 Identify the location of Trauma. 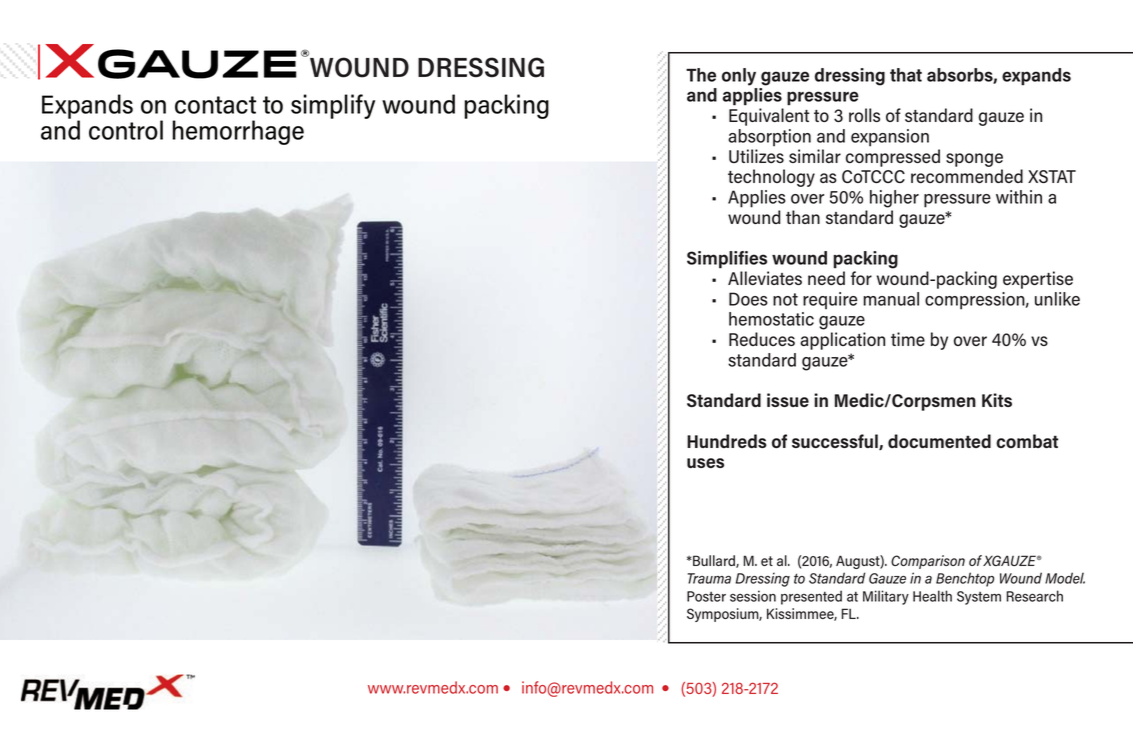
(709, 578).
